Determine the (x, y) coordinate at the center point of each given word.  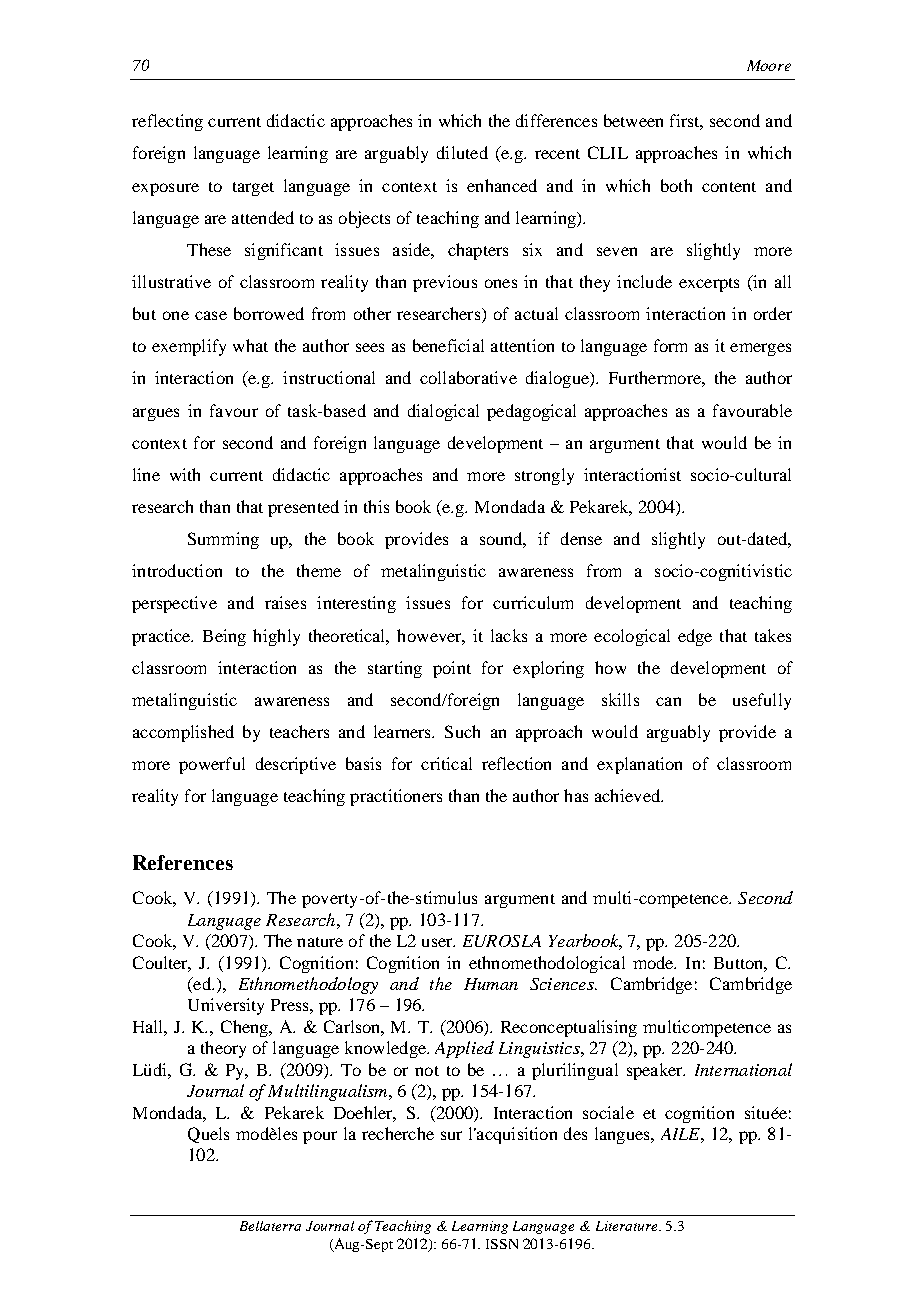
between (633, 120)
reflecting (167, 122)
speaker (656, 1071)
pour (320, 1137)
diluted (462, 152)
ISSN (502, 1244)
